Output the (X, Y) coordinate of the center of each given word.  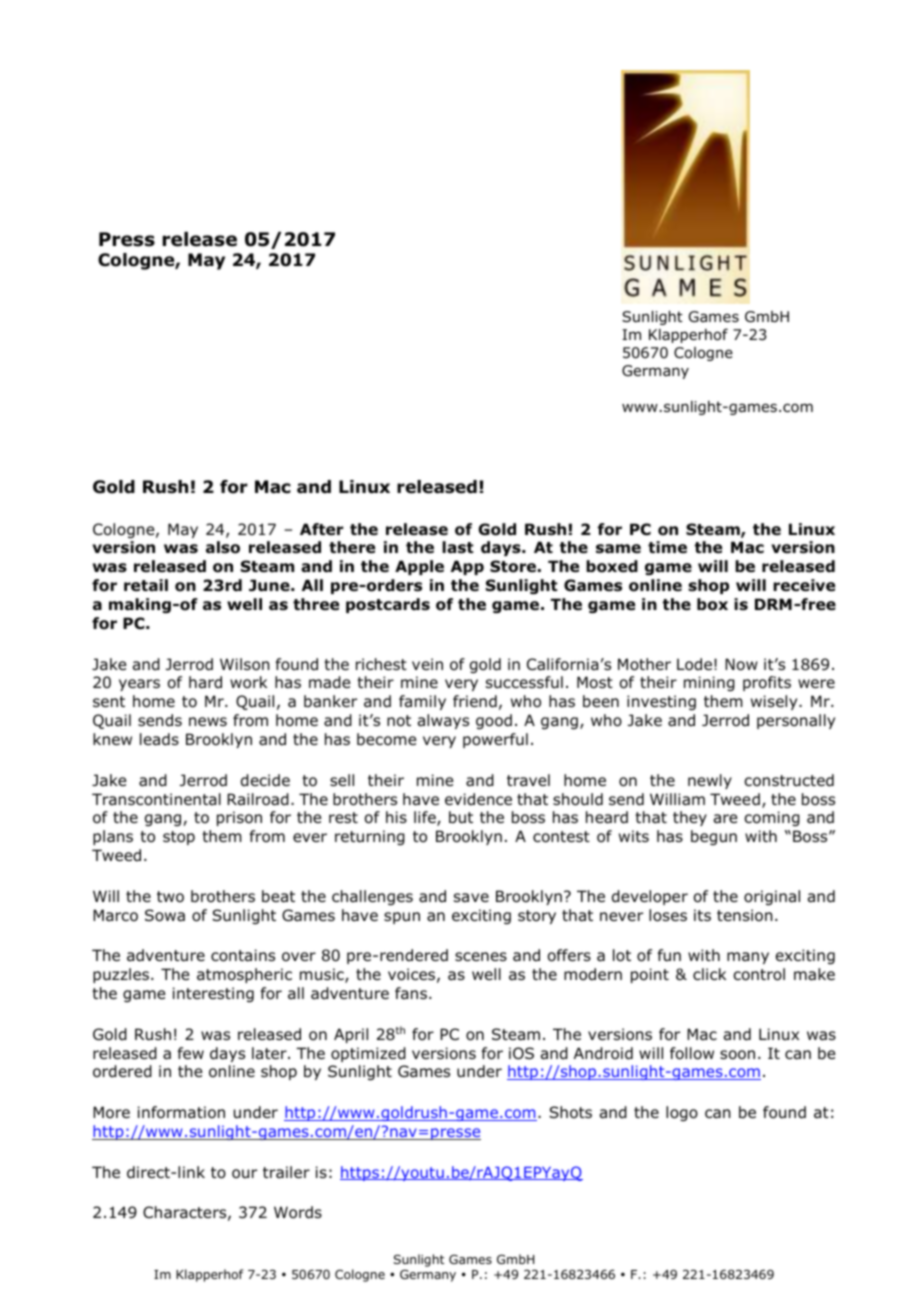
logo (682, 1113)
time (667, 547)
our (244, 1174)
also (223, 547)
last (458, 547)
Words (298, 1212)
